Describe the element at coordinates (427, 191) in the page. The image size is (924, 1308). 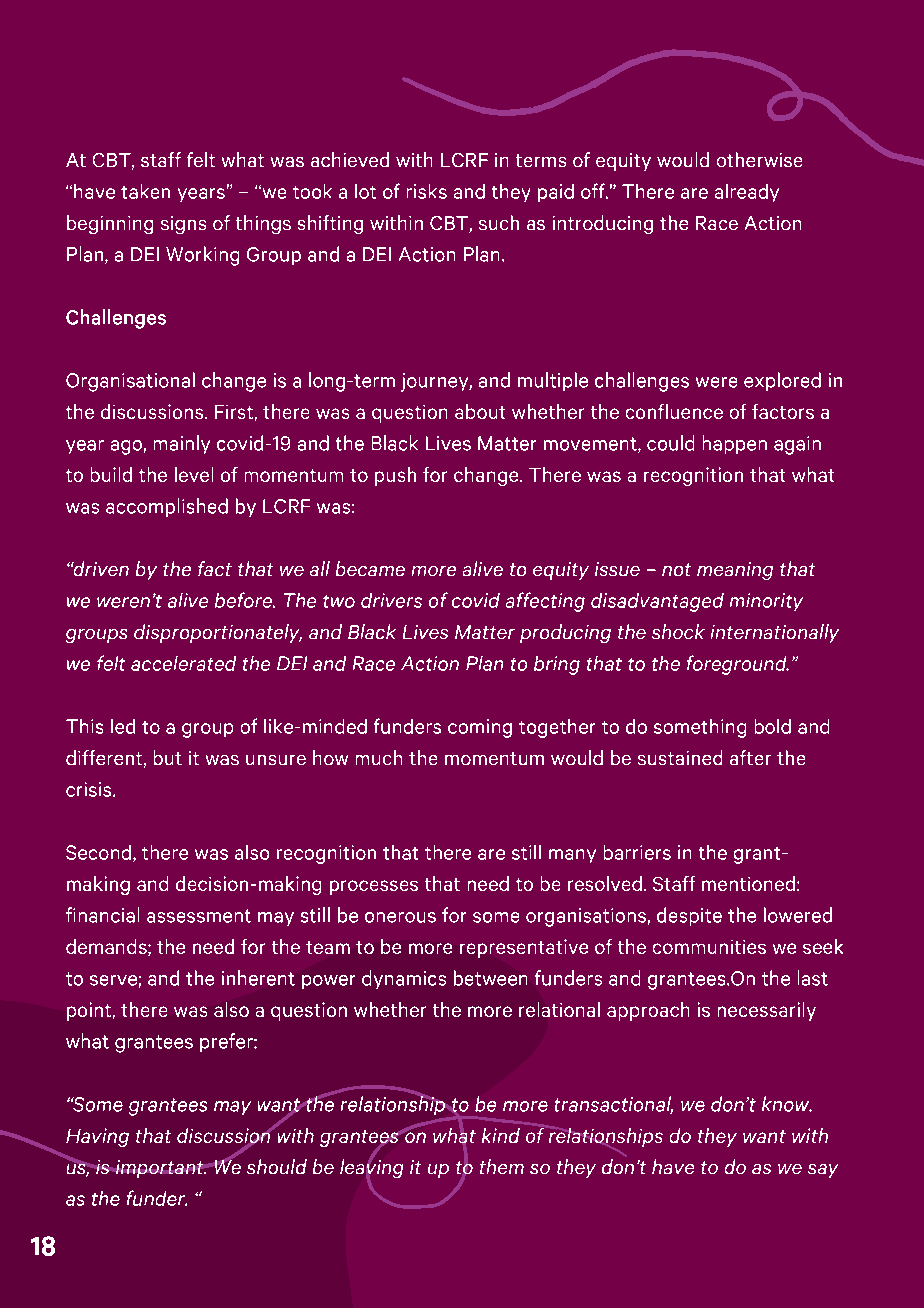
I see `risks` at that location.
